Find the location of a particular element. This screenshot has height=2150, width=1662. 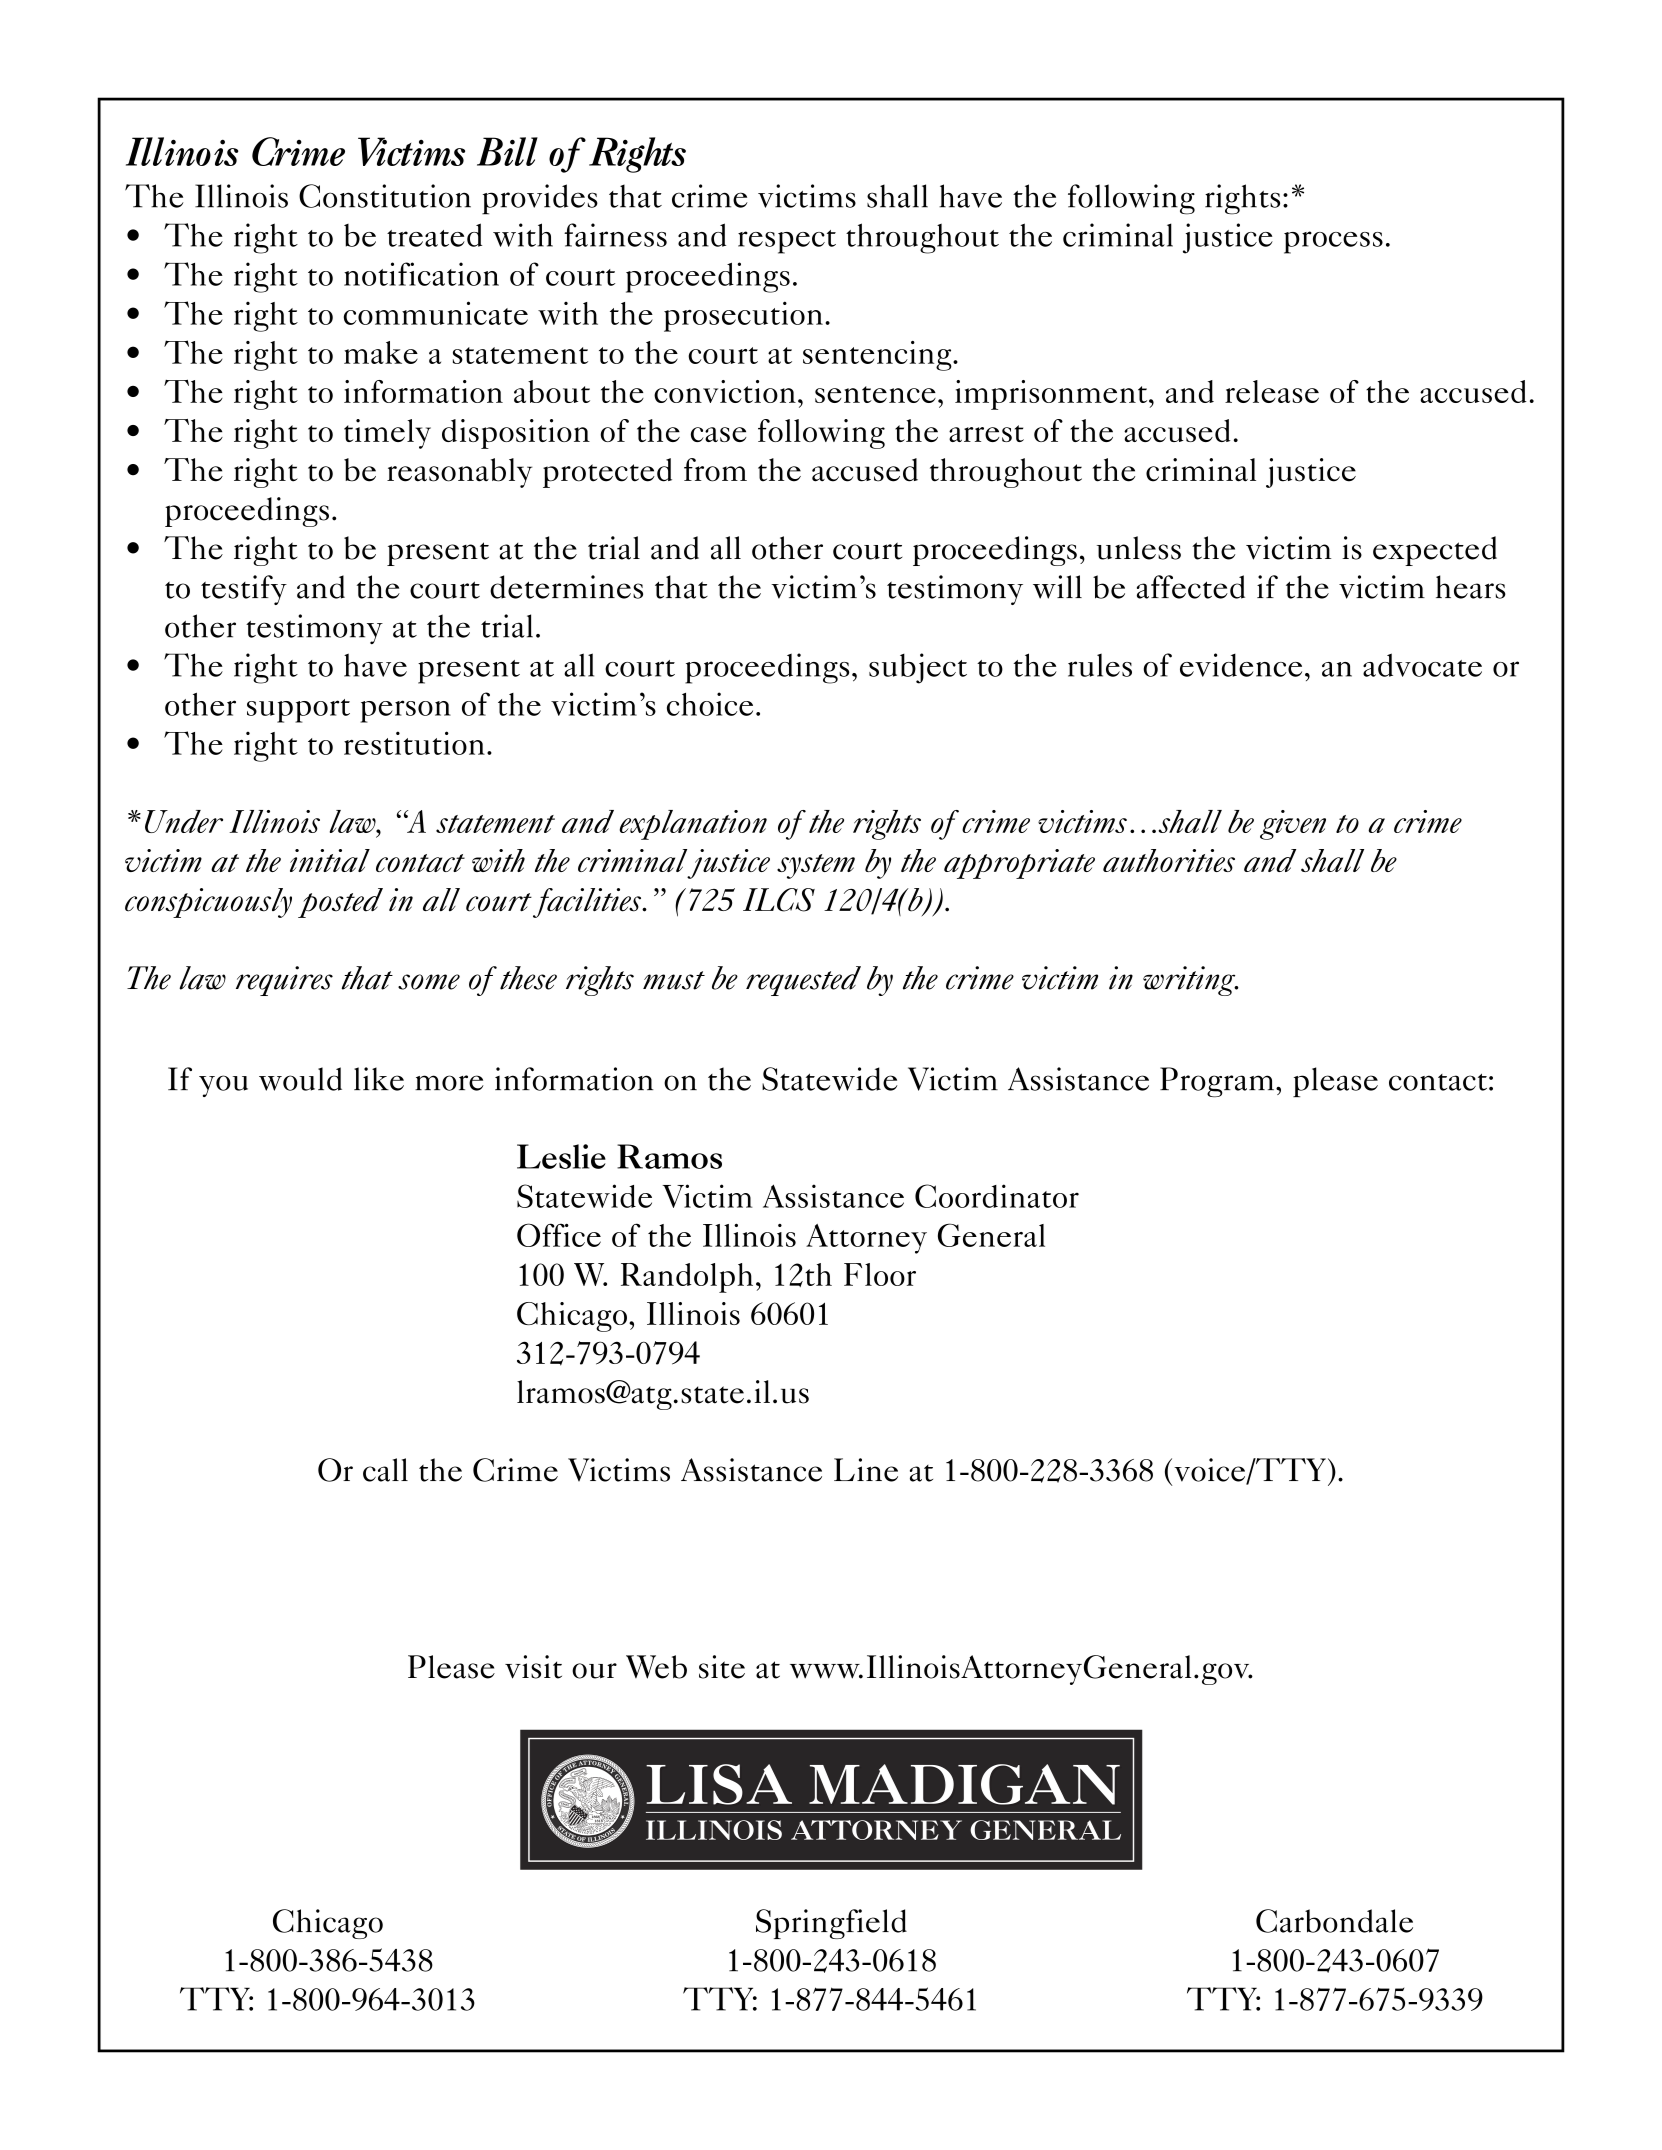

Springfield is located at coordinates (831, 1924).
